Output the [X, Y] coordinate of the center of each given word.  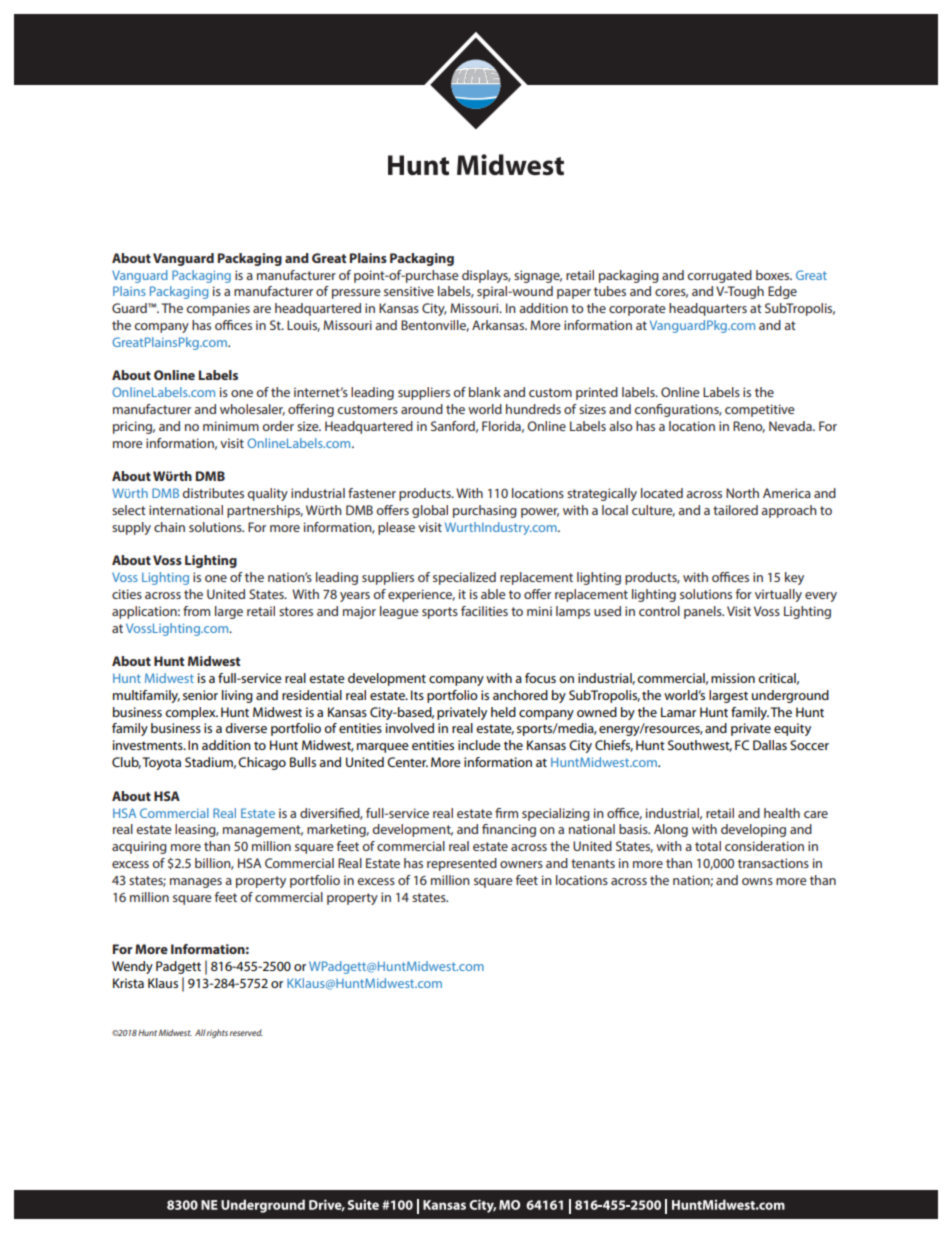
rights [217, 1033]
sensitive [409, 291]
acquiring [139, 847]
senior [200, 695]
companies [218, 309]
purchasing [485, 511]
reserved [246, 1032]
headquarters [708, 309]
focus [540, 678]
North [742, 493]
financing [509, 830]
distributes [213, 493]
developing [753, 830]
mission [733, 678]
